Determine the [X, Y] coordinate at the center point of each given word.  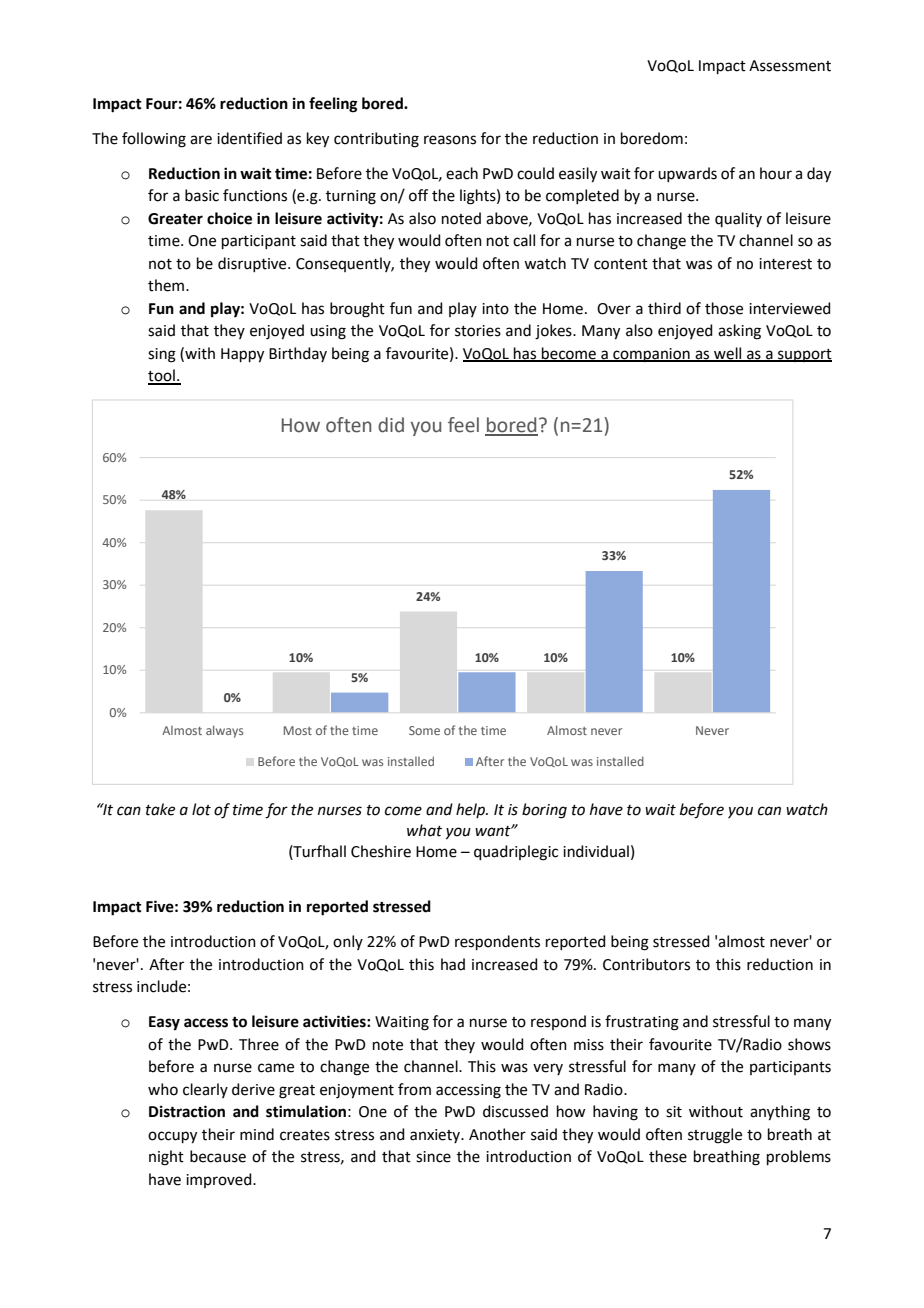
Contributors [646, 964]
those [724, 308]
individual [596, 851]
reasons [450, 140]
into [495, 309]
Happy [242, 355]
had [453, 964]
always [224, 731]
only [348, 942]
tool [162, 376]
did [391, 425]
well [728, 354]
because [218, 1156]
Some [424, 730]
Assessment [790, 66]
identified [249, 138]
